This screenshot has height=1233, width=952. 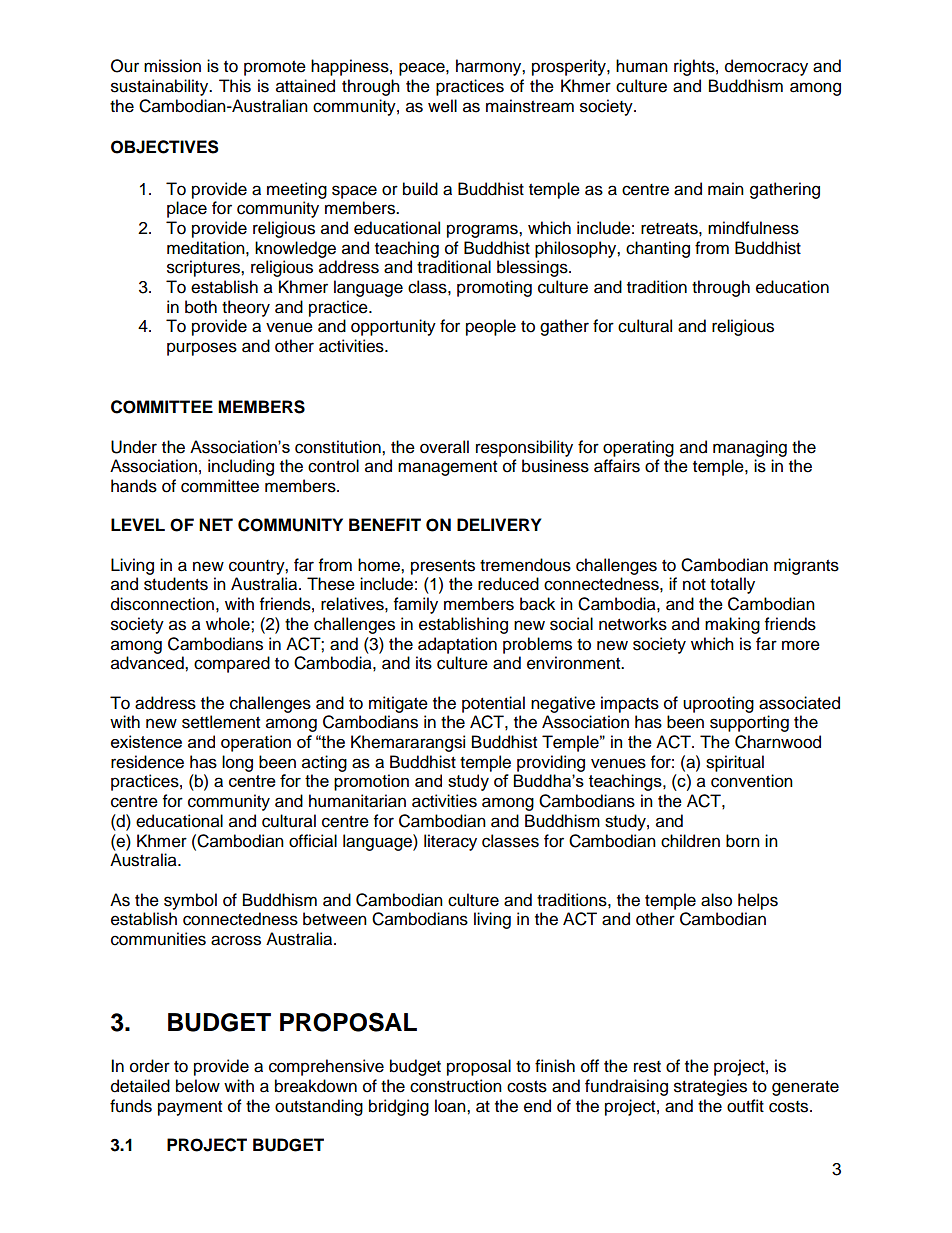 What do you see at coordinates (442, 106) in the screenshot?
I see `well` at bounding box center [442, 106].
